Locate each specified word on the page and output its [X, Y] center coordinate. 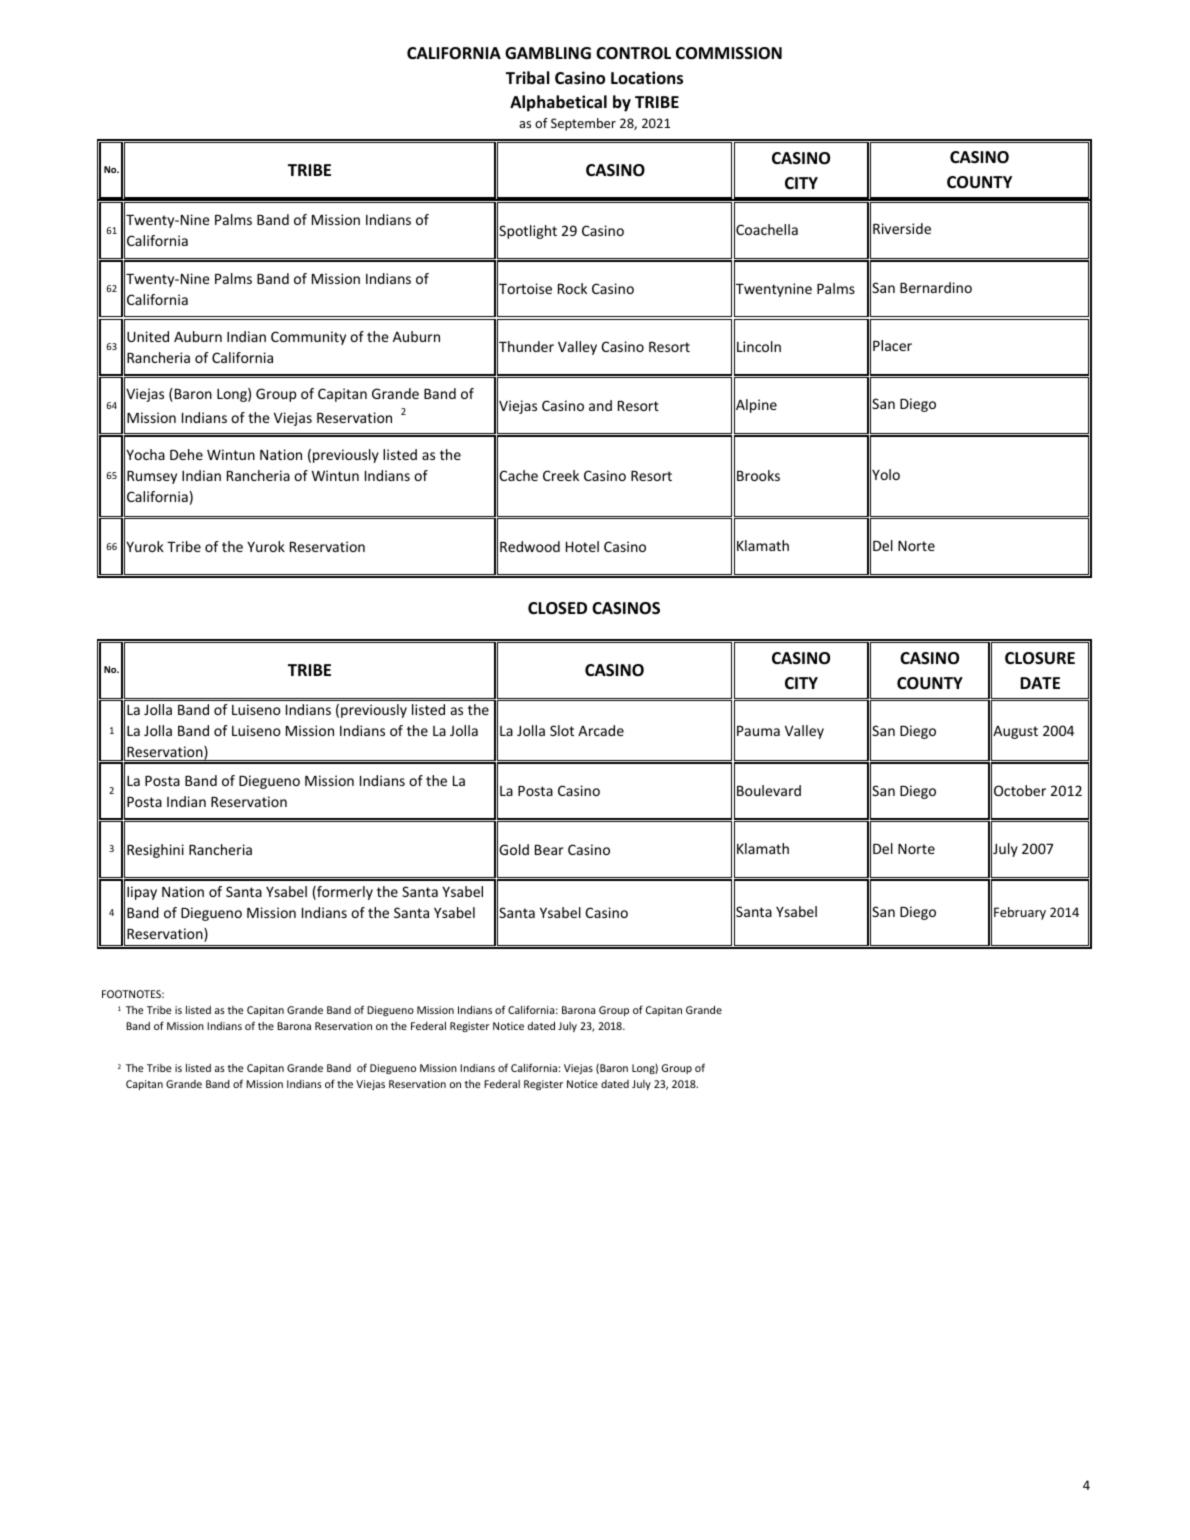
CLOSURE [1040, 658]
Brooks [758, 475]
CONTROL [633, 53]
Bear [549, 850]
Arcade [601, 730]
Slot [562, 730]
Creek [561, 475]
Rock [572, 288]
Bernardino [936, 287]
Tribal [527, 77]
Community [308, 338]
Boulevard [769, 790]
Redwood [530, 546]
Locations [647, 78]
